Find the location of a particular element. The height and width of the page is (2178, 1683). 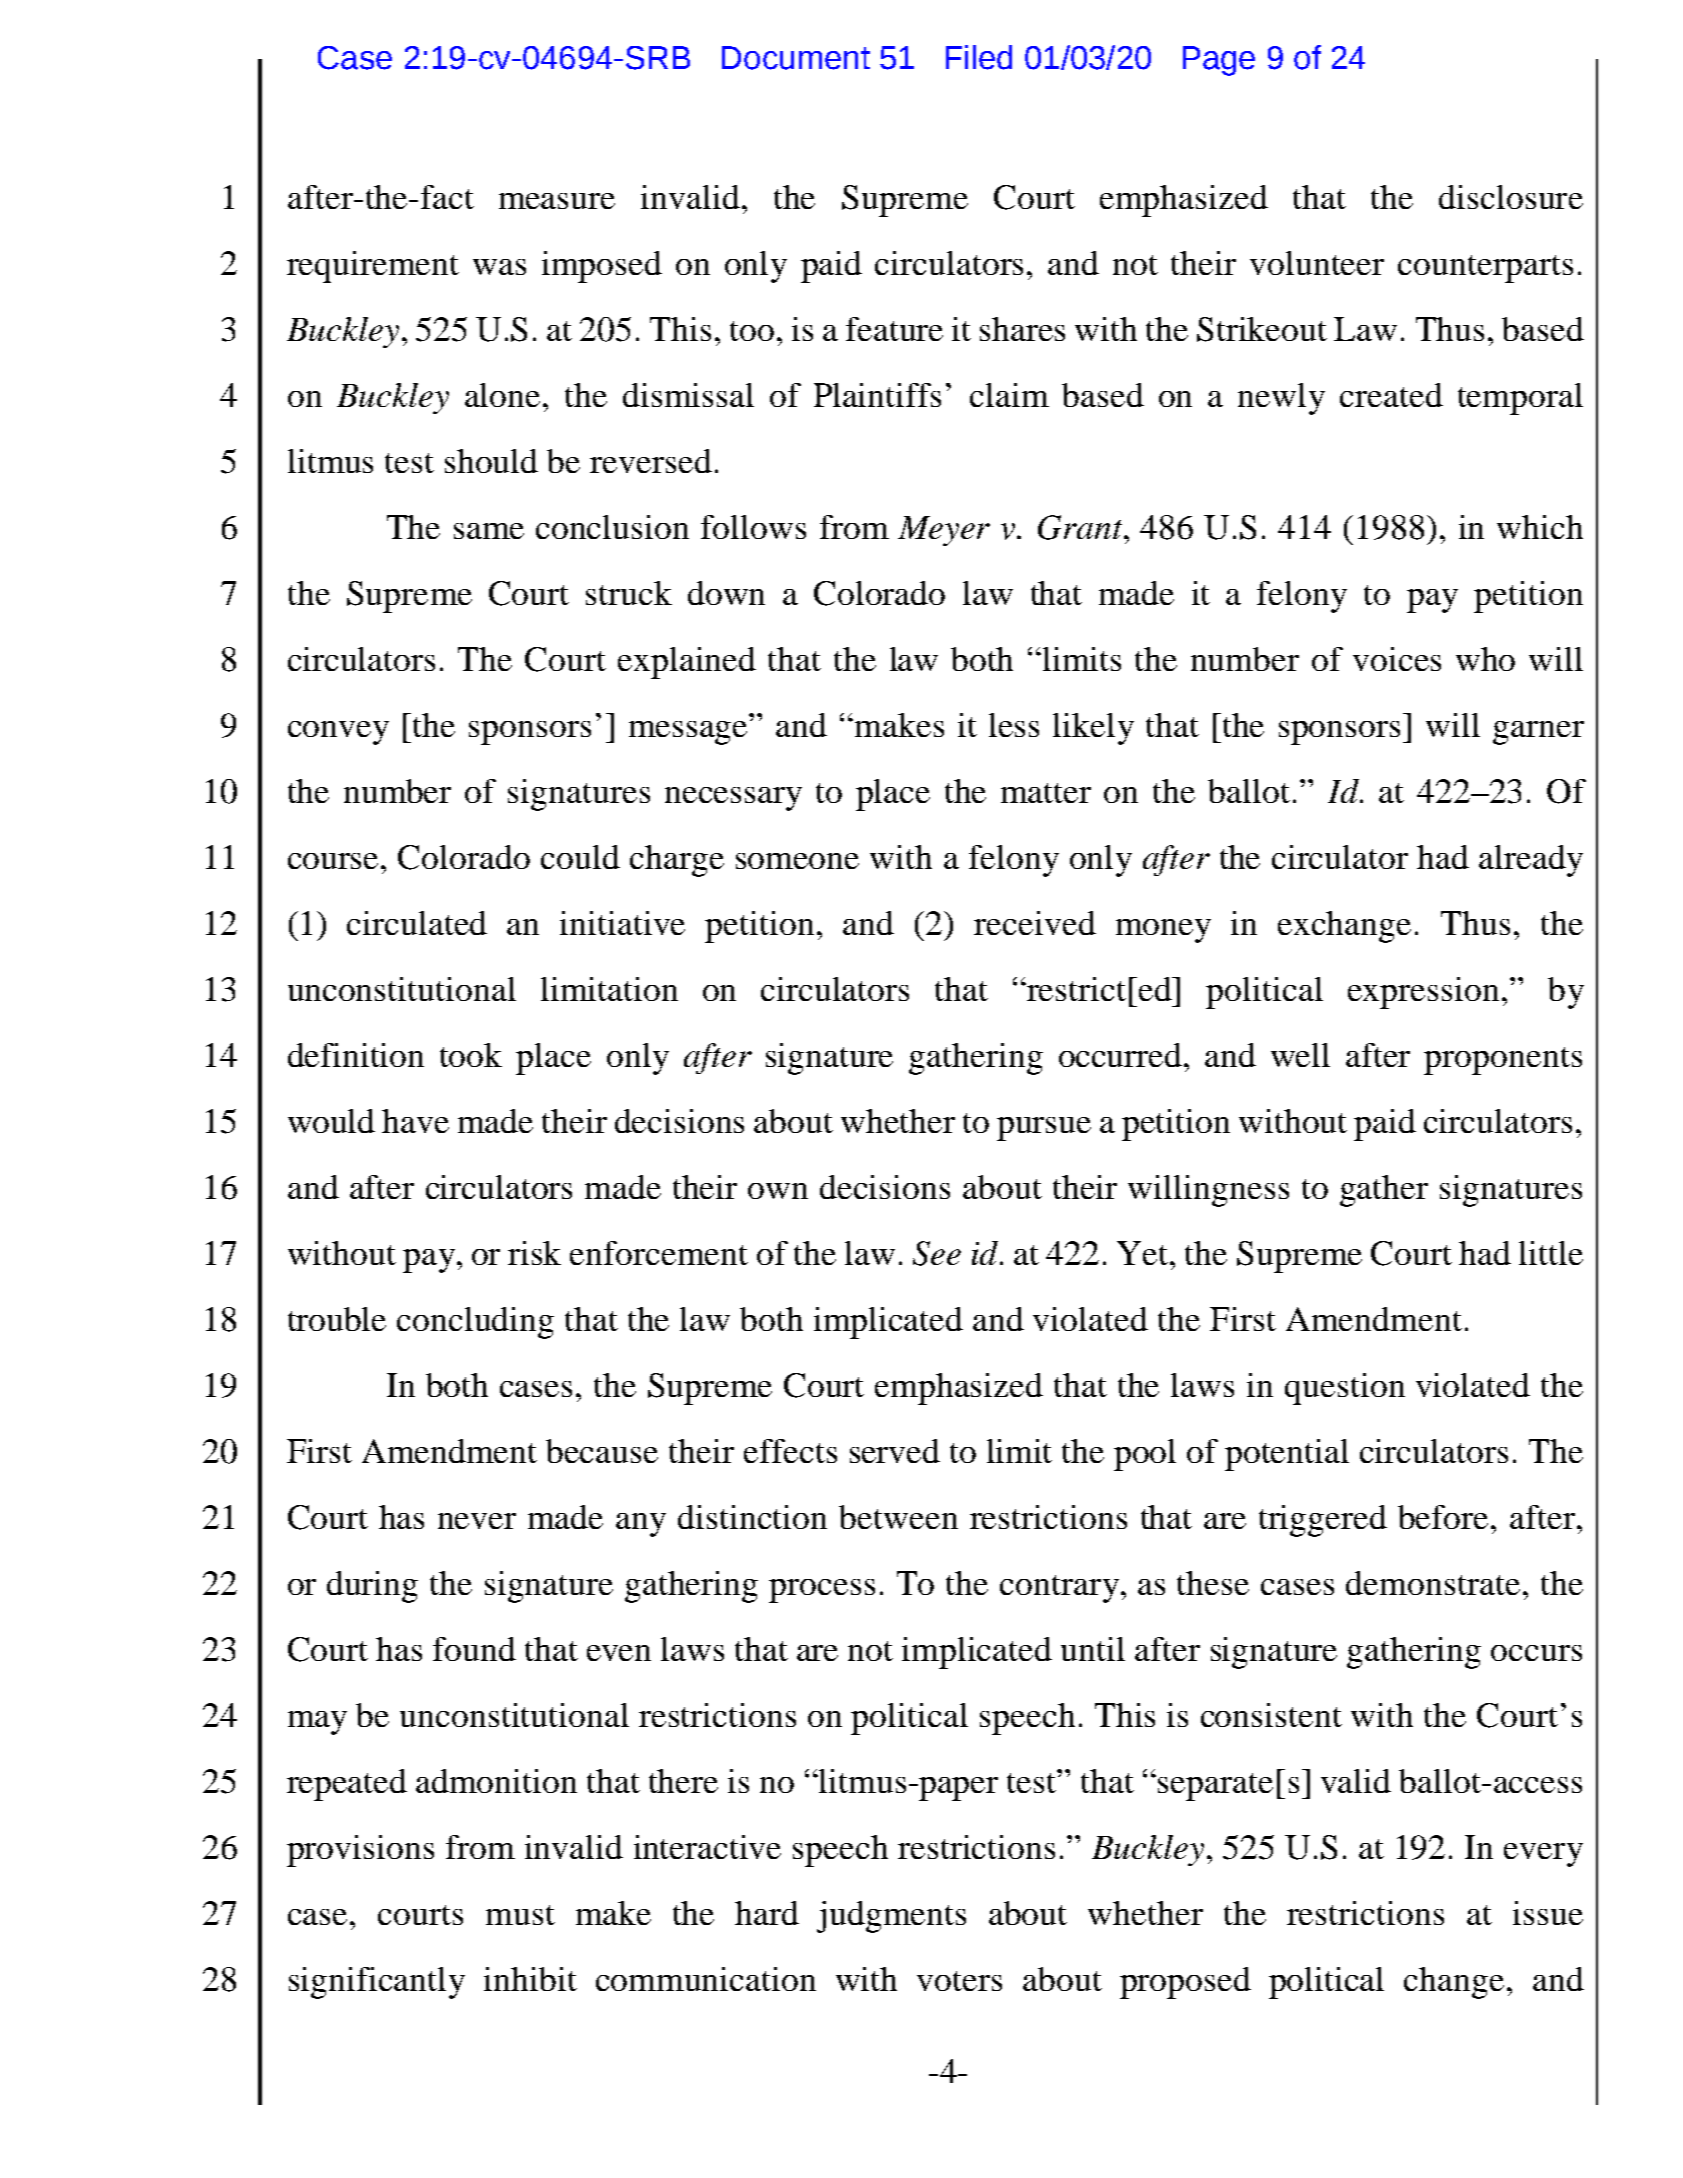

must is located at coordinates (520, 1915).
